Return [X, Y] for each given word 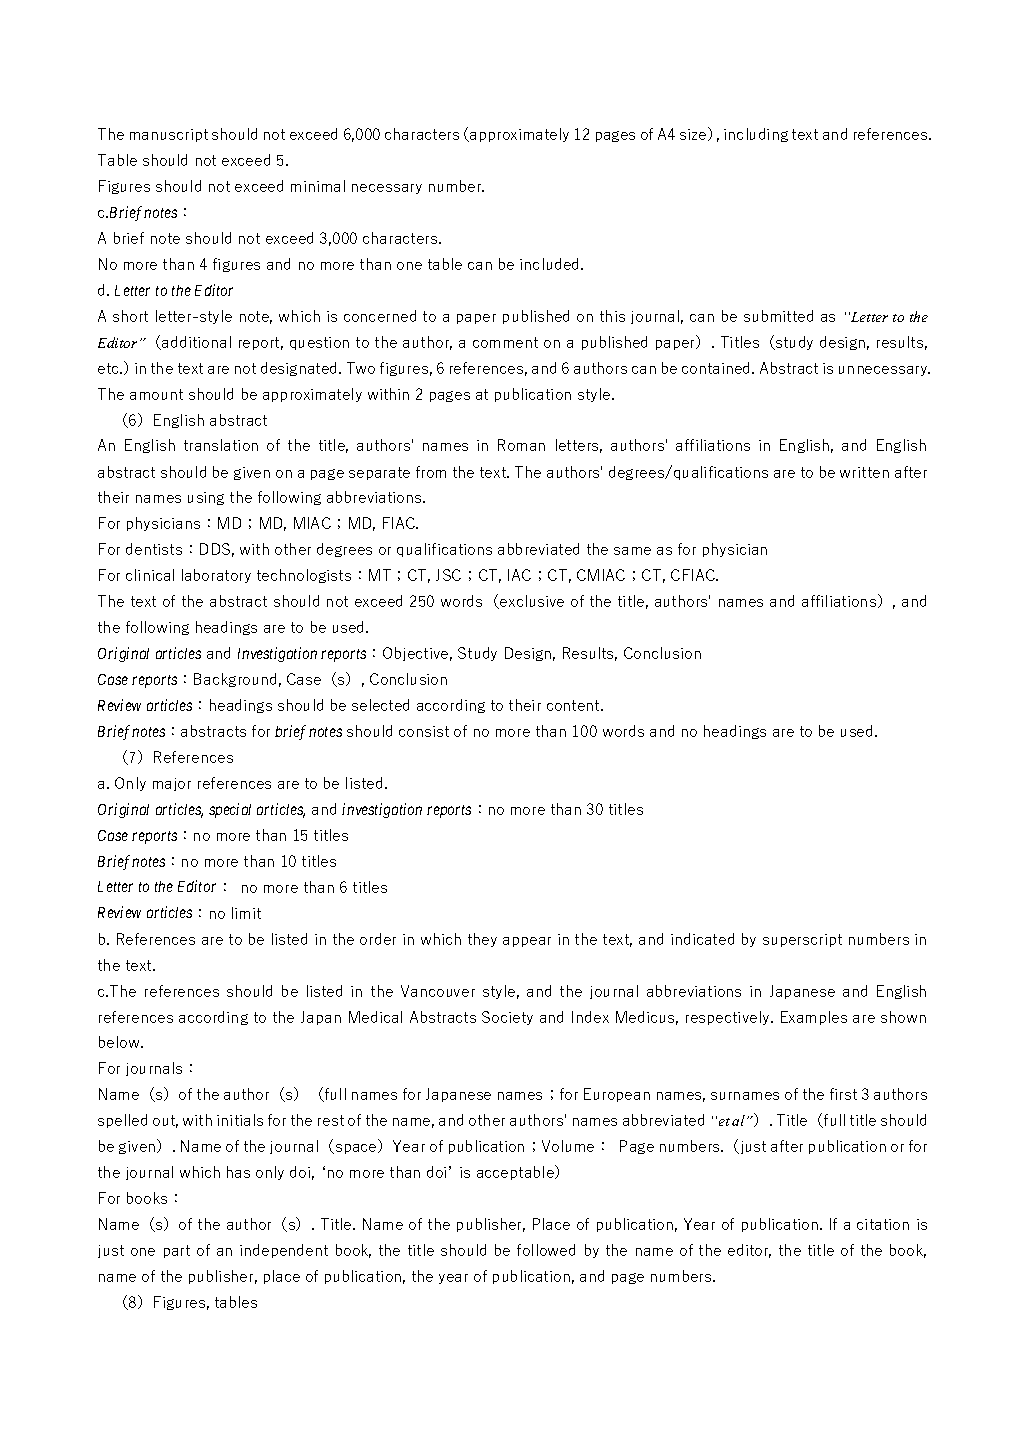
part [177, 1251]
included [551, 264]
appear [527, 942]
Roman [521, 445]
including [756, 135]
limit [246, 913]
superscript [802, 940]
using [206, 498]
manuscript [169, 135]
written [864, 472]
